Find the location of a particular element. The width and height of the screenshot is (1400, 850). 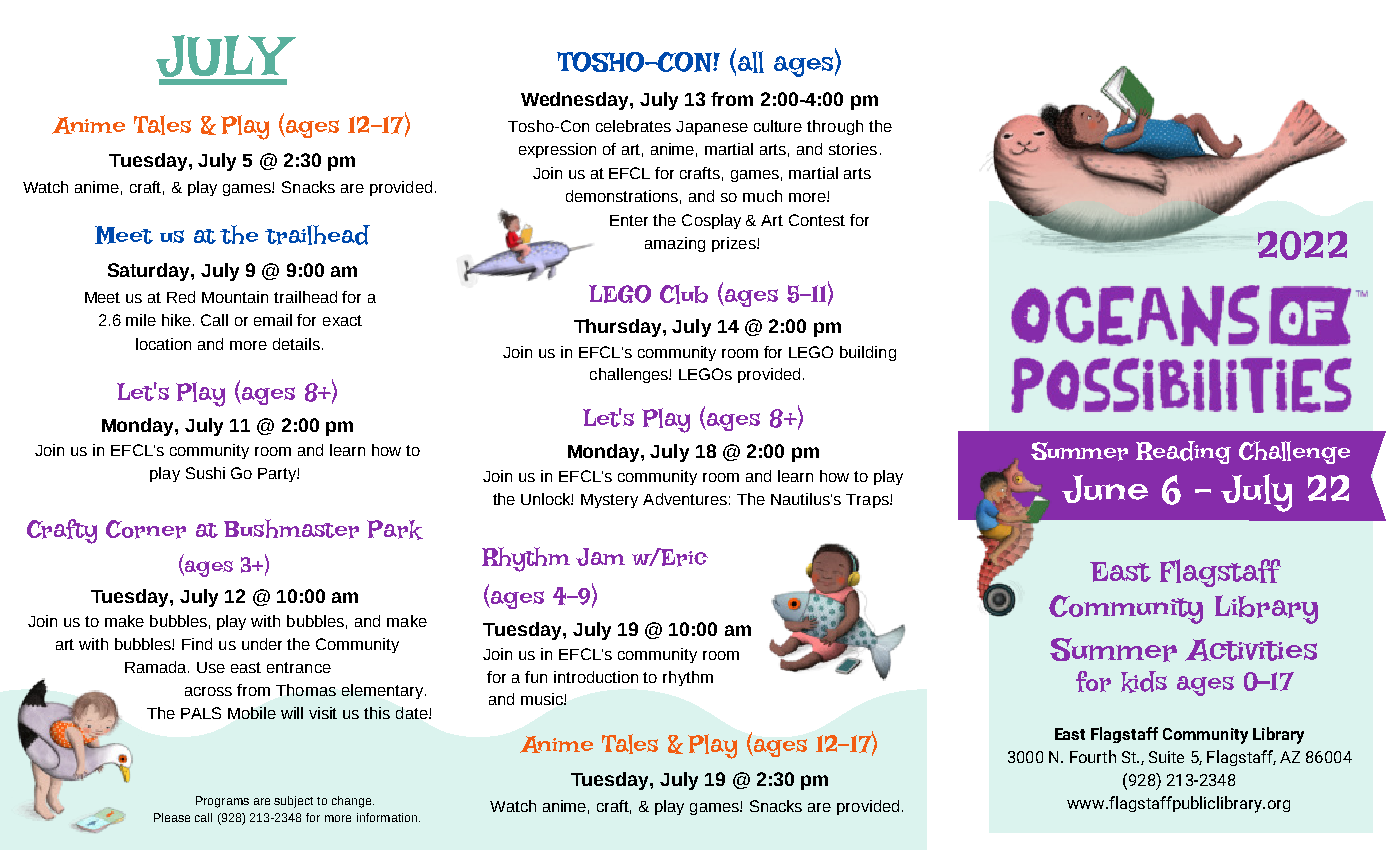

Mystery is located at coordinates (609, 501).
